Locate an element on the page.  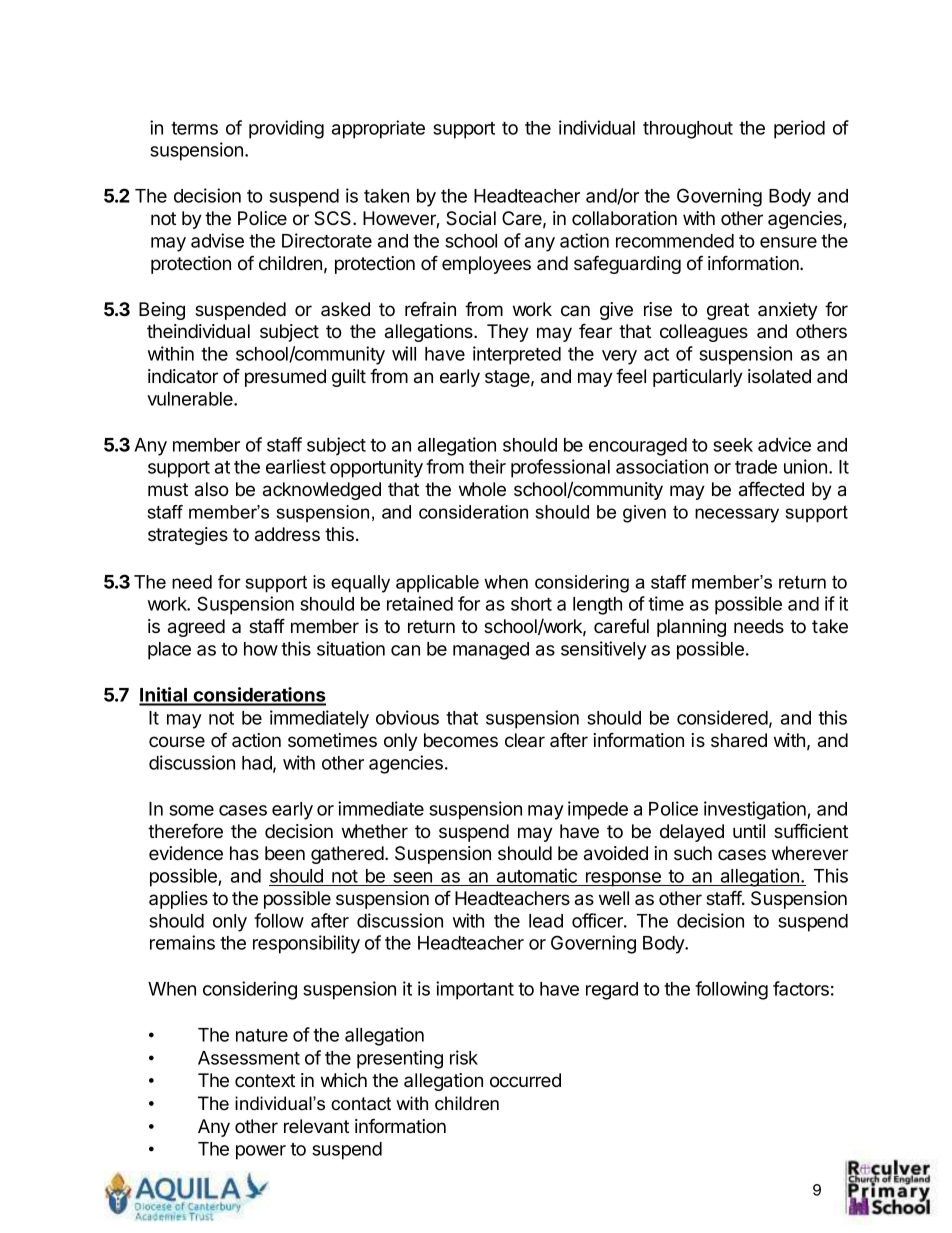
occurred is located at coordinates (525, 1080).
